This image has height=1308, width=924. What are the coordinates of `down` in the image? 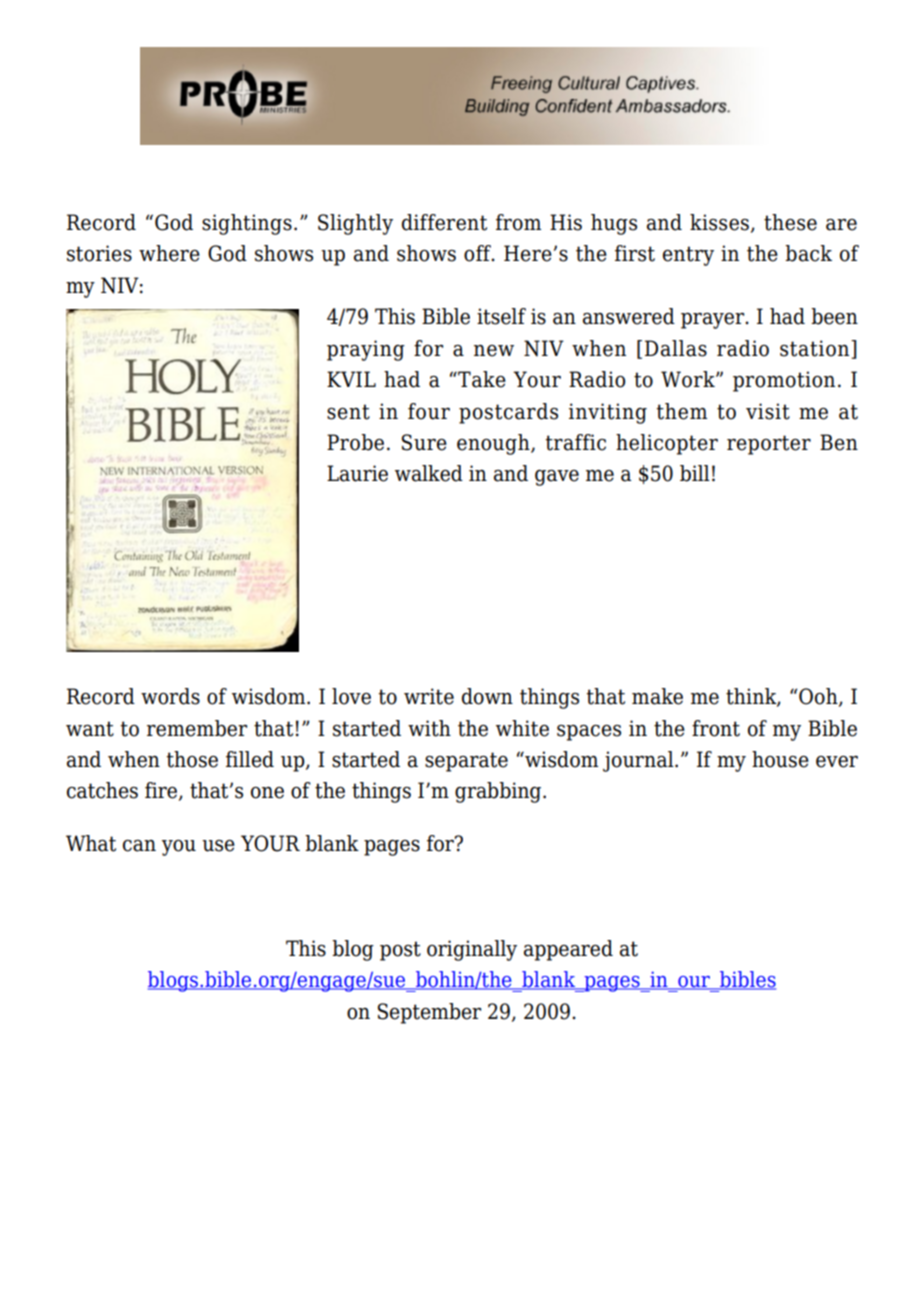 It's located at (487, 696).
